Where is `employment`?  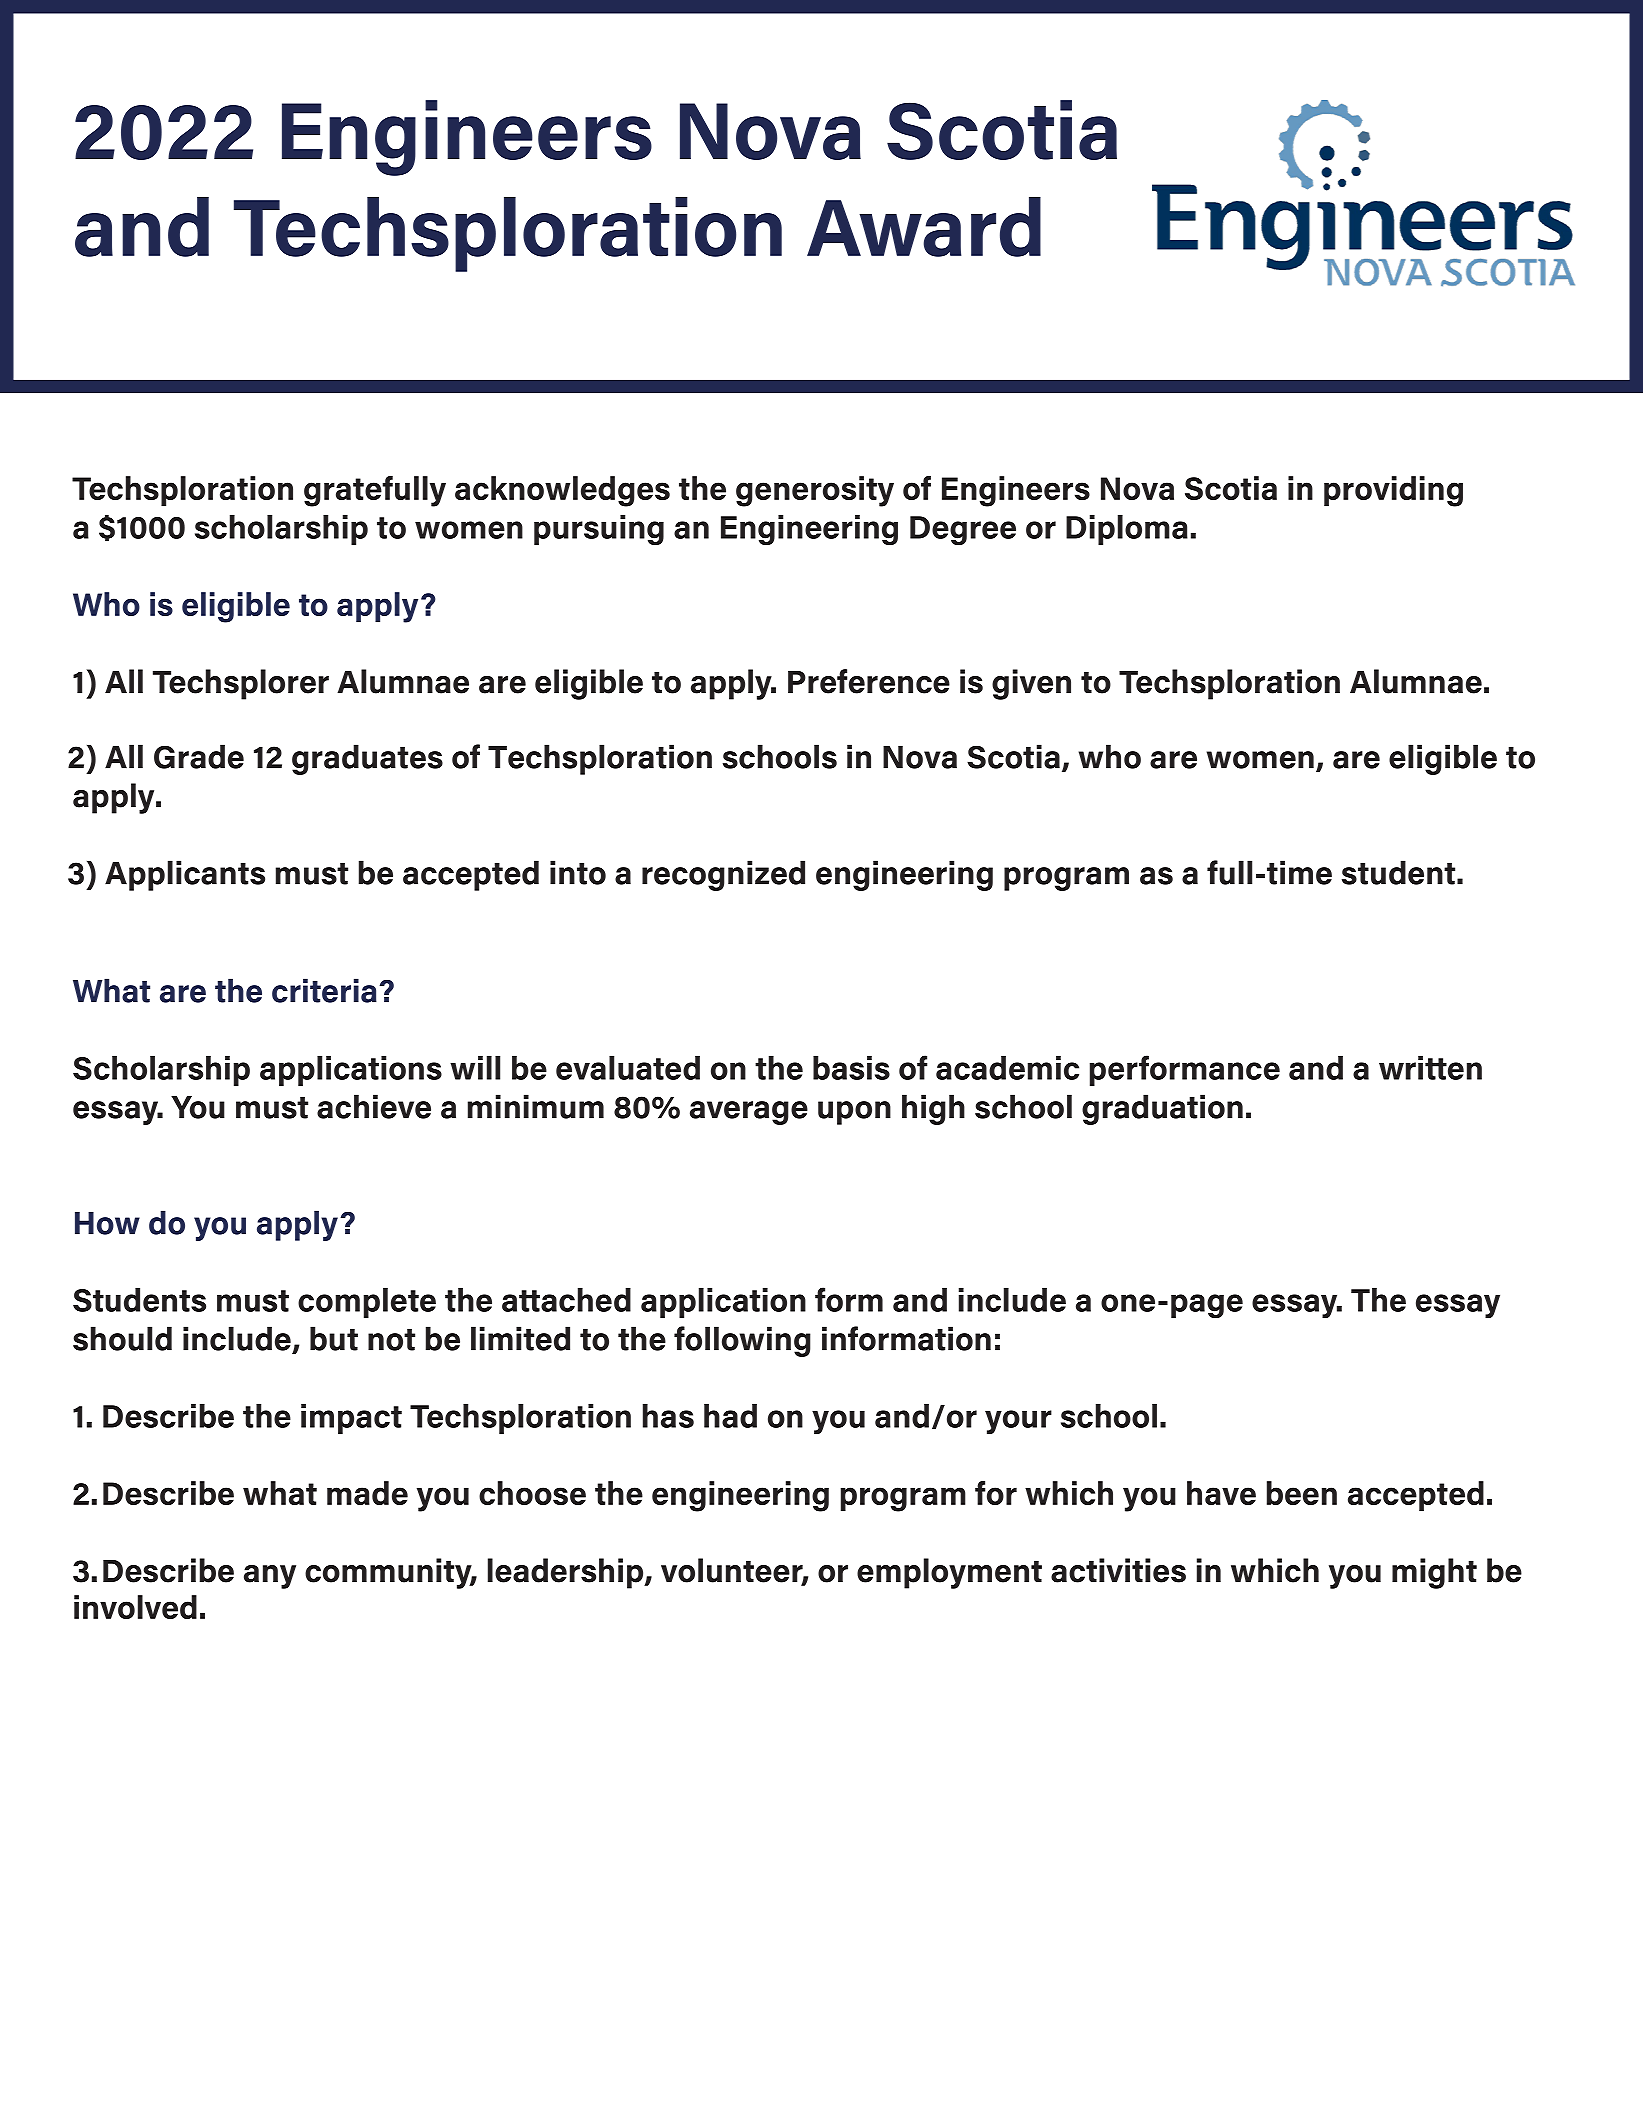
employment is located at coordinates (949, 1573).
